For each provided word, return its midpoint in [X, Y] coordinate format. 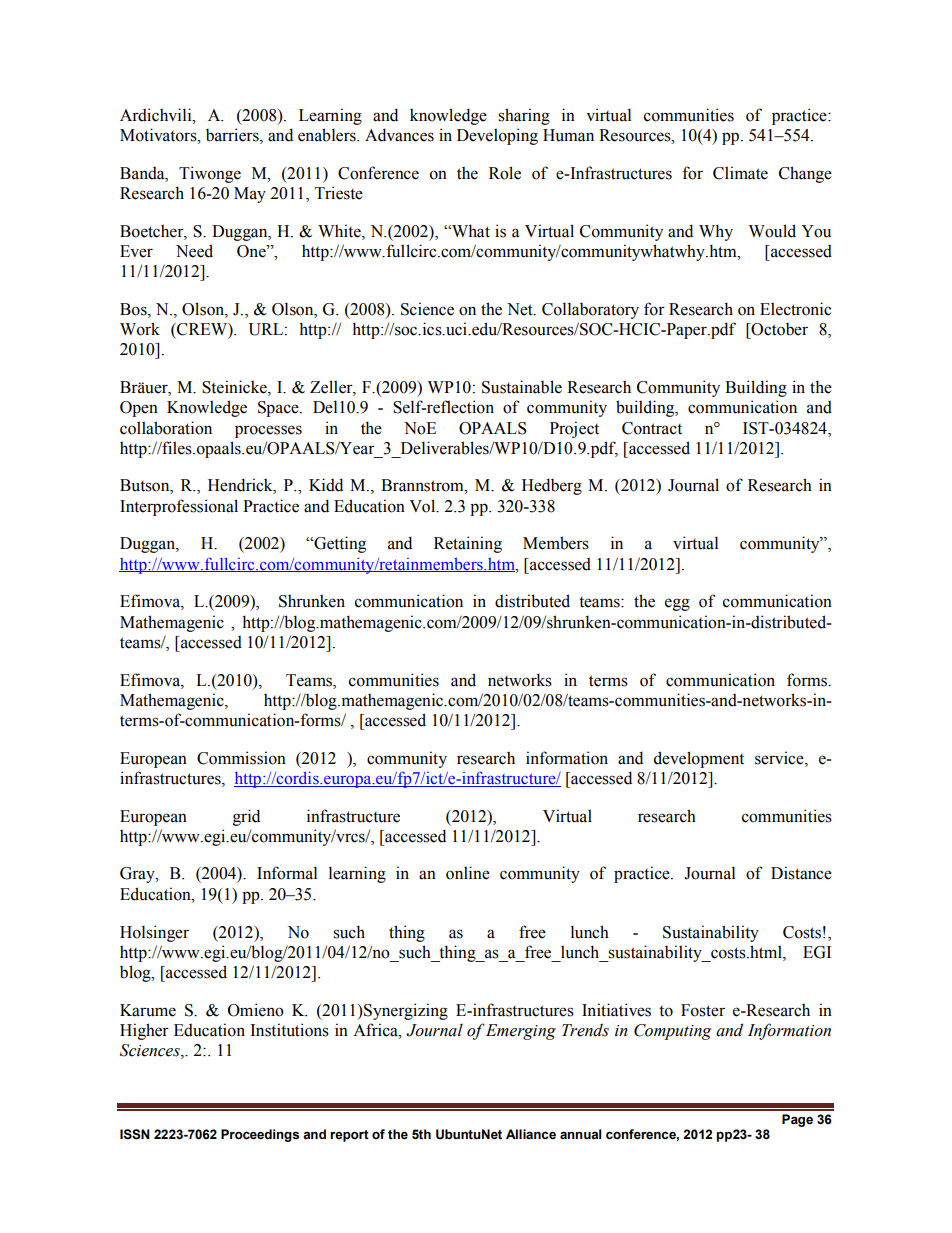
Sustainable [522, 387]
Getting [339, 544]
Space [279, 409]
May [250, 195]
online [468, 873]
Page [797, 1120]
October [778, 329]
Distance [801, 873]
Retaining [468, 544]
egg [677, 604]
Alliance [531, 1134]
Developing [497, 136]
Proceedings [260, 1135]
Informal [287, 873]
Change [805, 174]
